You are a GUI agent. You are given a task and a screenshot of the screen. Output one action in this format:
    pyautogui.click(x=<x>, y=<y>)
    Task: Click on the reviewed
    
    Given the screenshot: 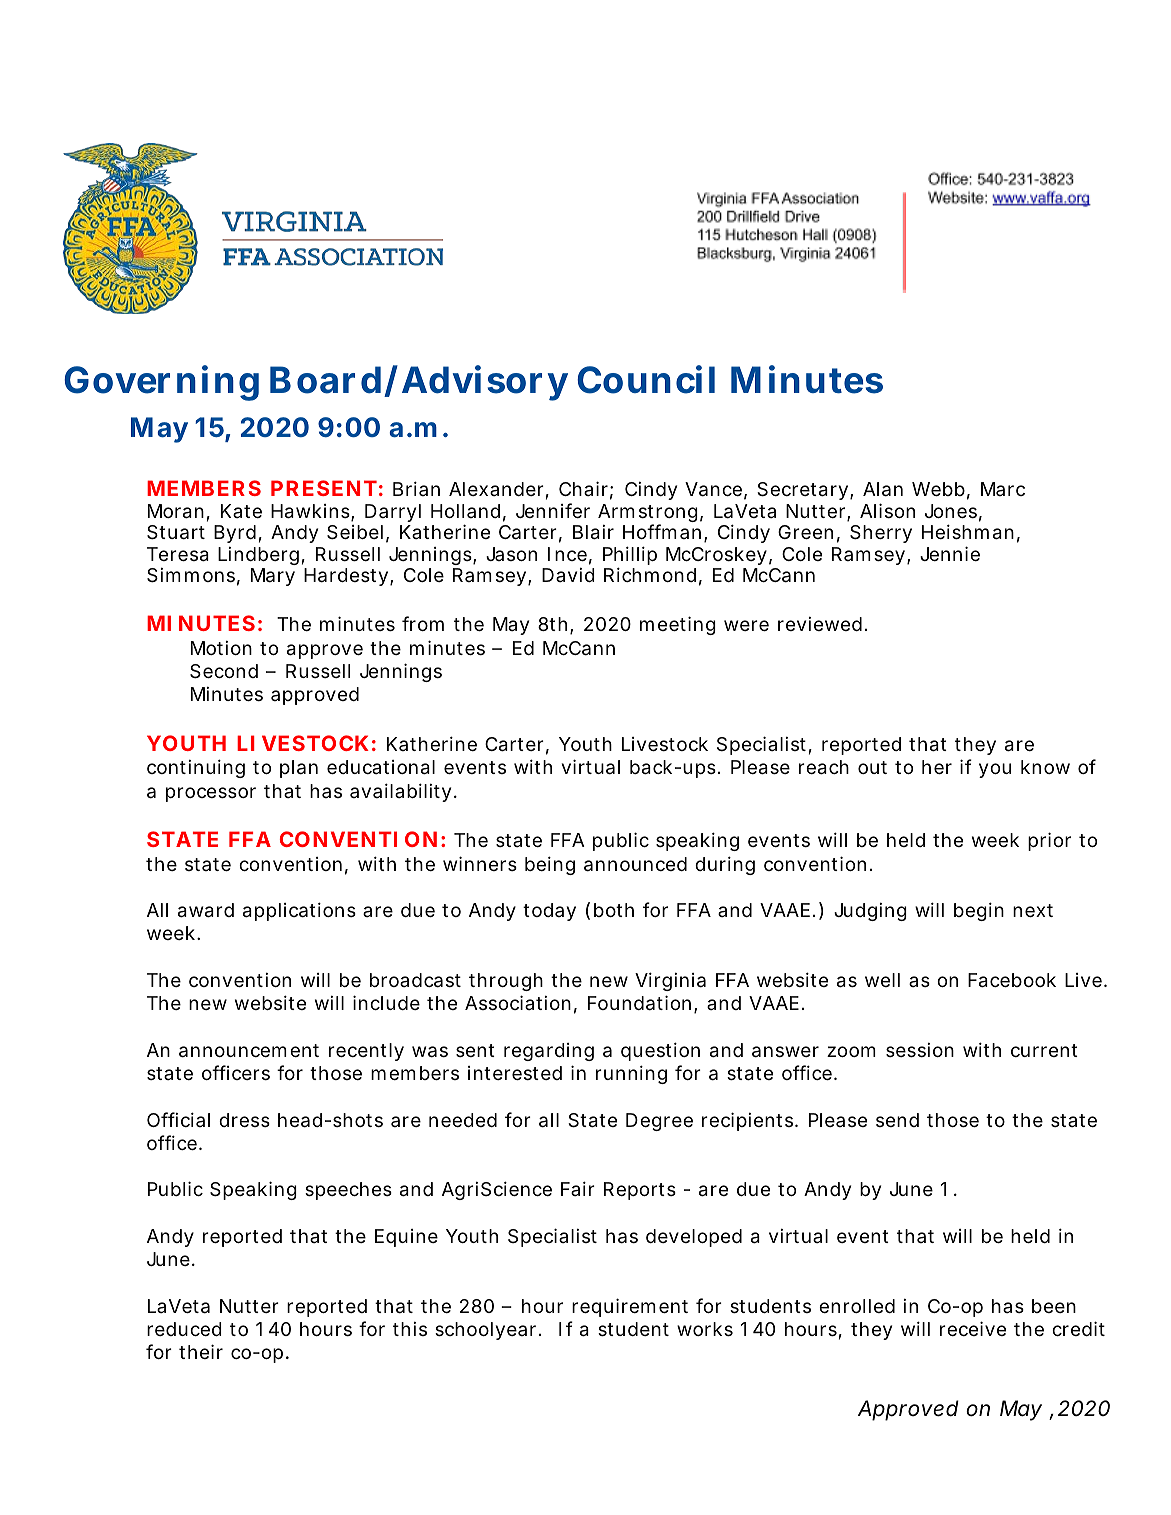 What is the action you would take?
    pyautogui.click(x=820, y=624)
